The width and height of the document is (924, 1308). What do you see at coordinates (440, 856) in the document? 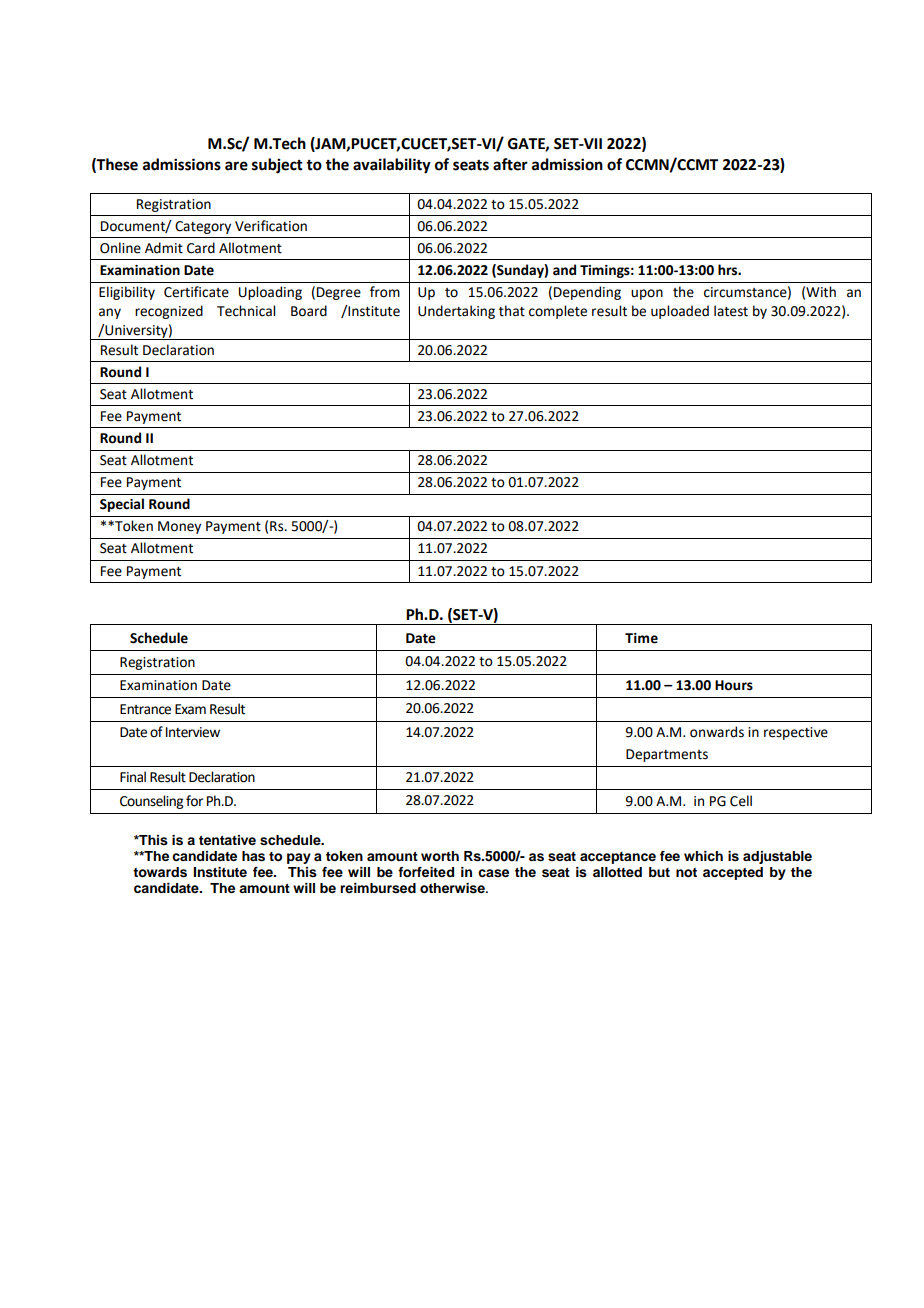
I see `worth` at bounding box center [440, 856].
